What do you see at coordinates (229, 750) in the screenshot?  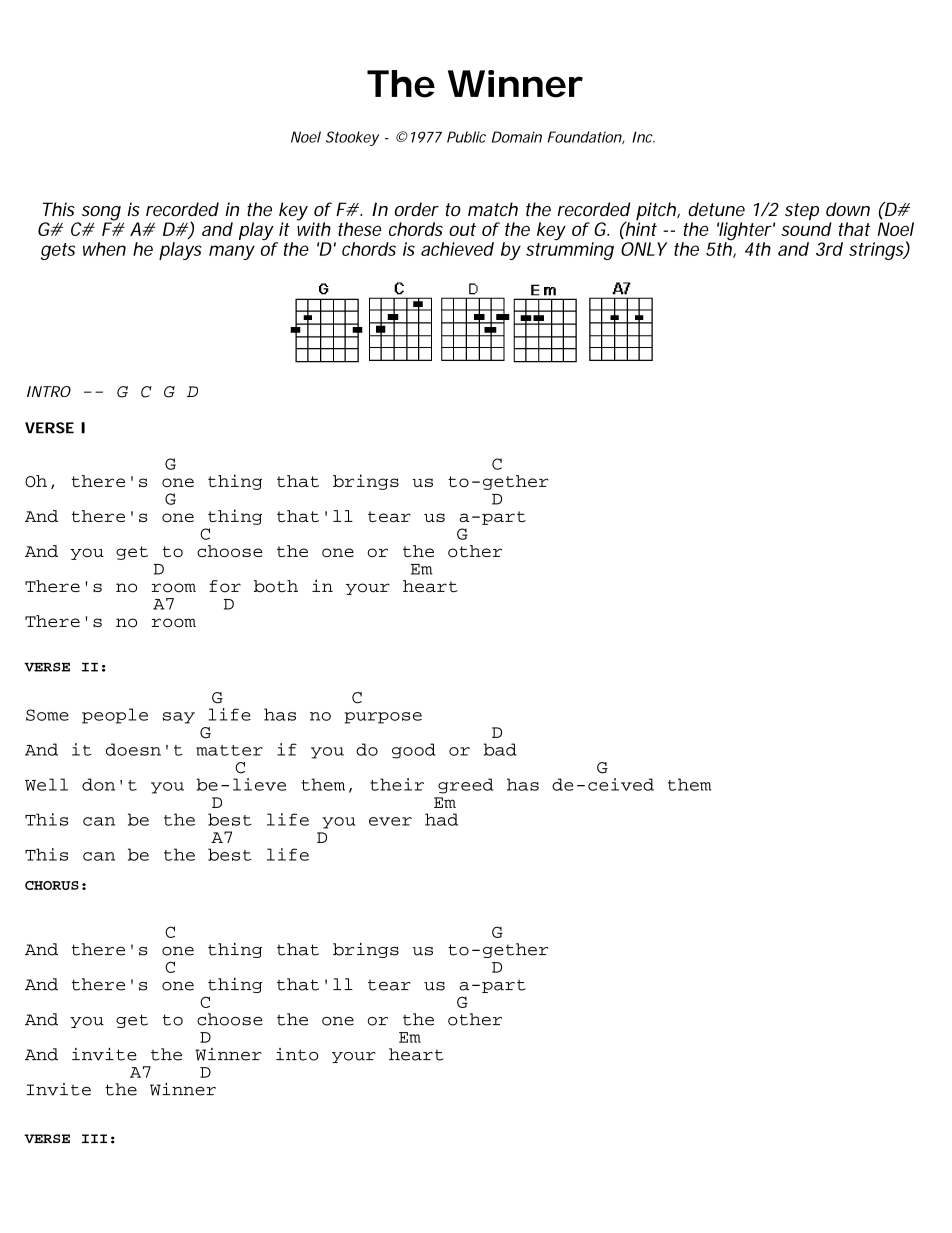 I see `matter` at bounding box center [229, 750].
